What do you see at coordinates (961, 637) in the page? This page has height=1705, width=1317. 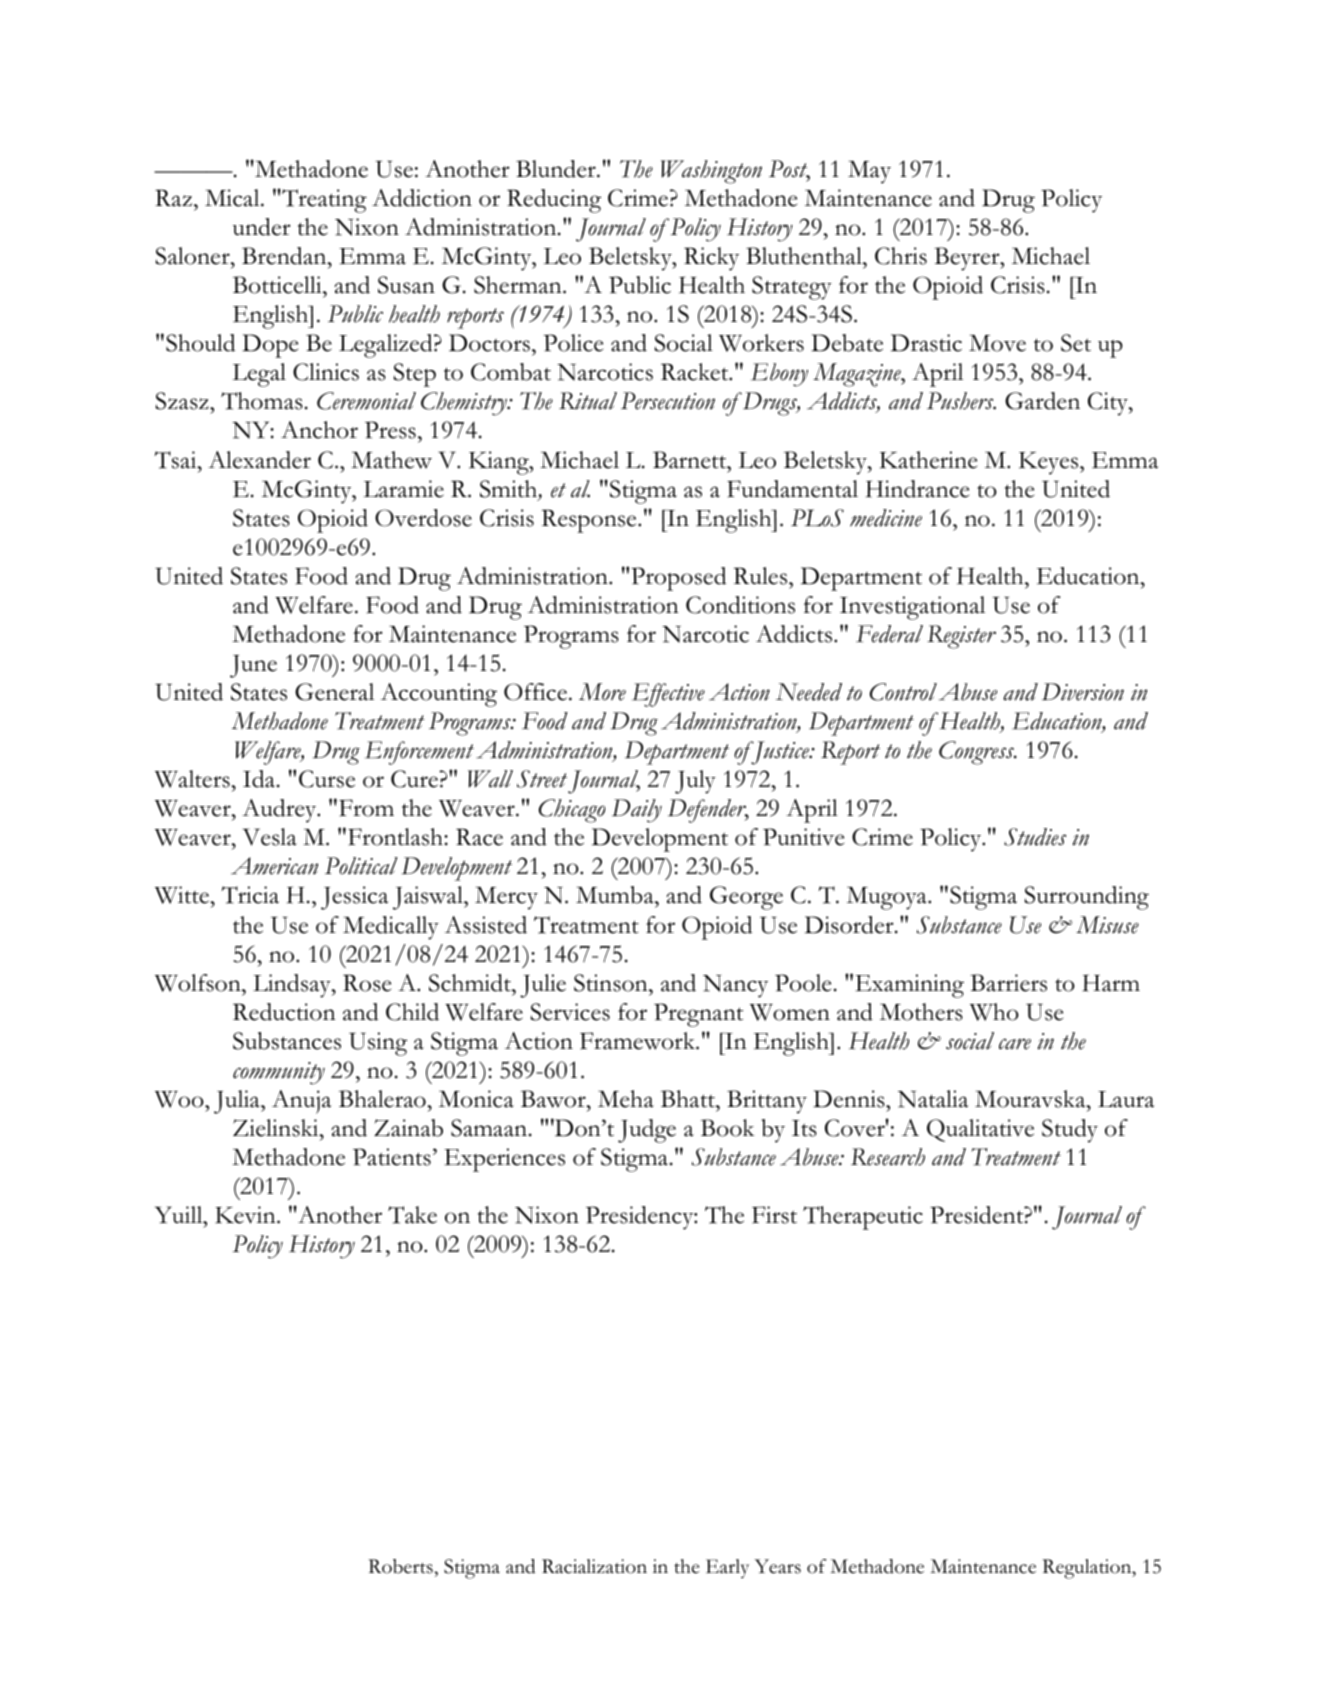 I see `Register` at bounding box center [961, 637].
